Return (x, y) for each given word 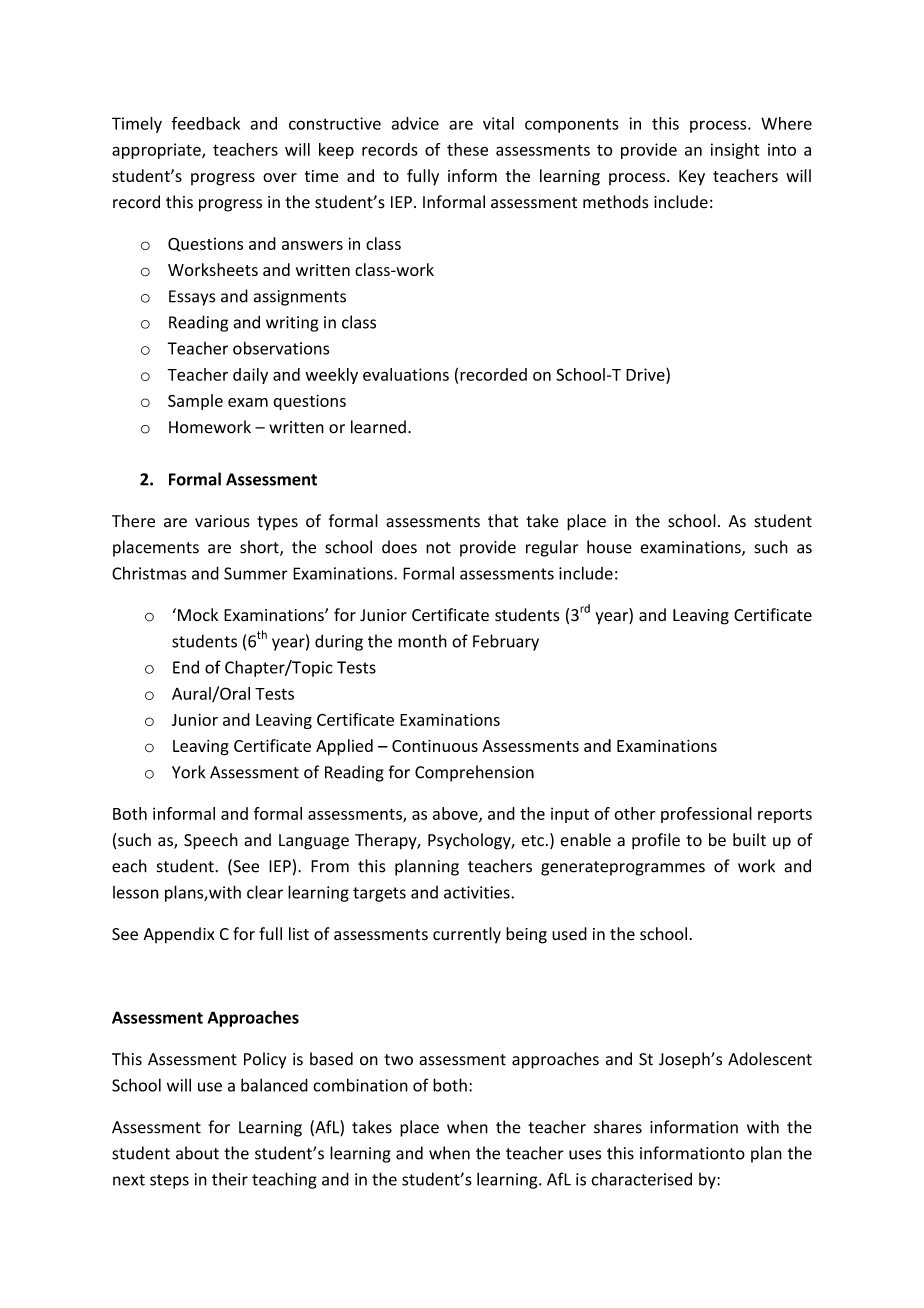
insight (735, 151)
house (609, 547)
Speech (211, 841)
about (197, 1153)
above (456, 814)
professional (706, 815)
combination (360, 1085)
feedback (205, 123)
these (467, 149)
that (503, 521)
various (222, 521)
